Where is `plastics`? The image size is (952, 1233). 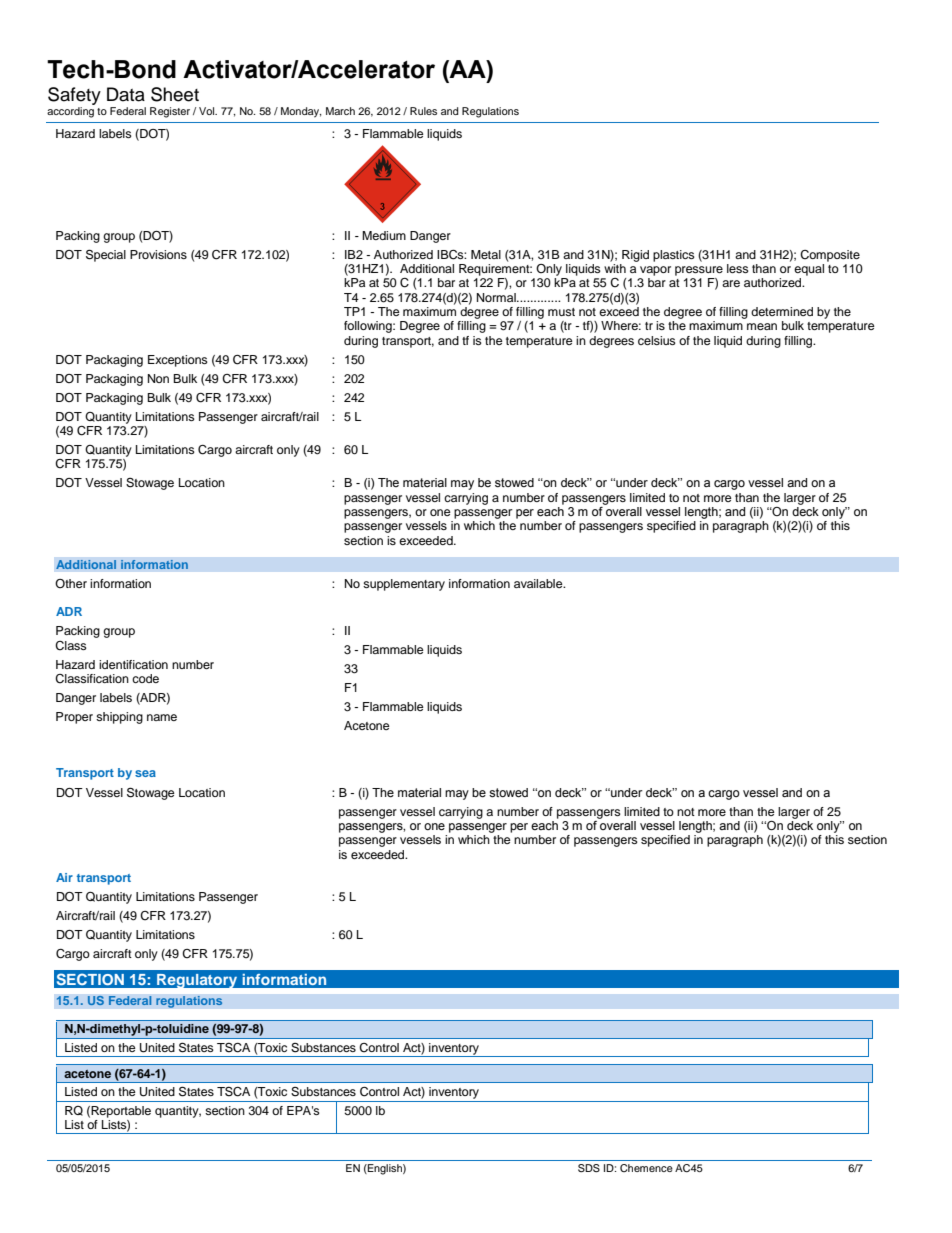 plastics is located at coordinates (674, 256).
